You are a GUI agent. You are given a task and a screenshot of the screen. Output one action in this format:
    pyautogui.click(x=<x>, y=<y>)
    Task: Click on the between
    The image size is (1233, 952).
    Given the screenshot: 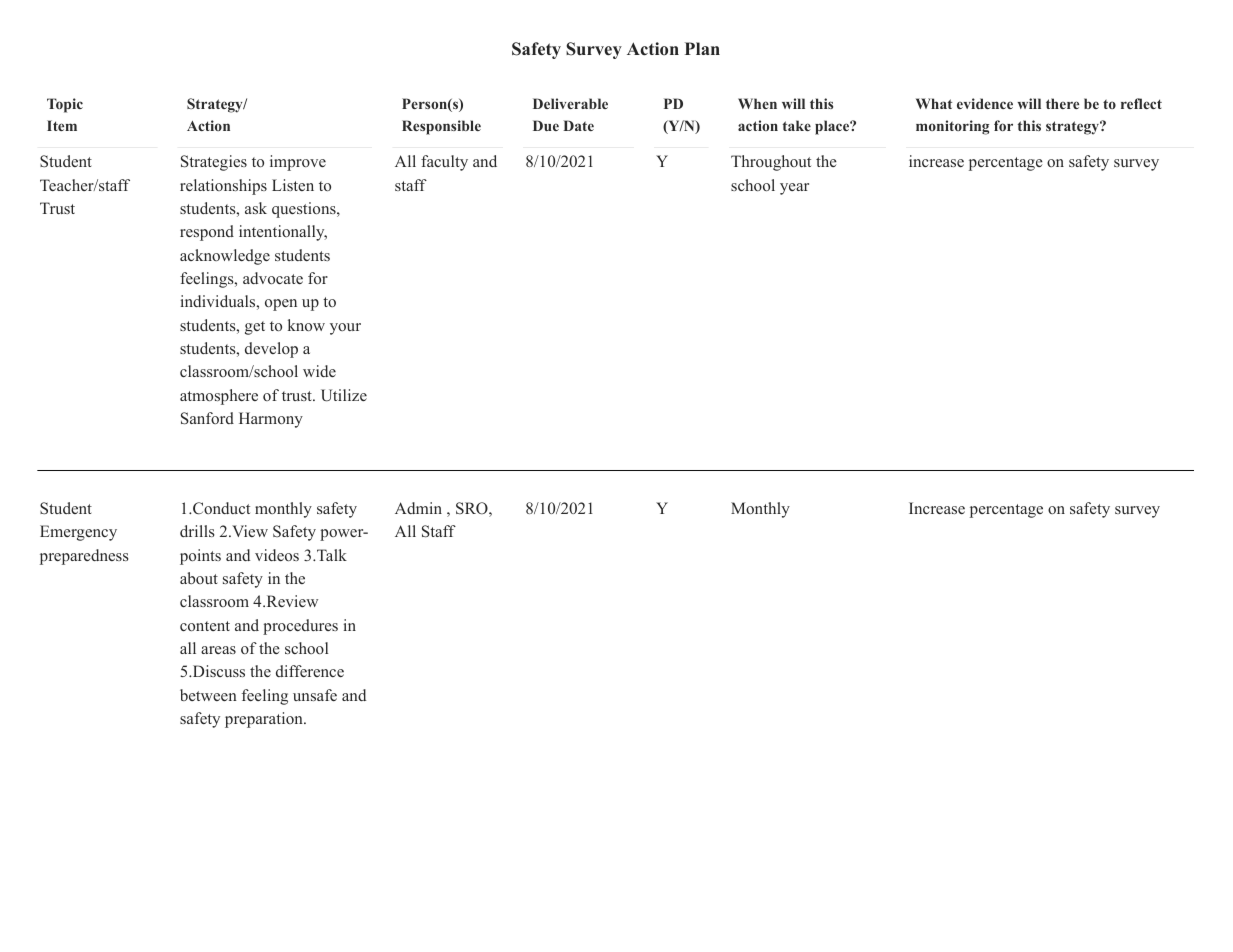 What is the action you would take?
    pyautogui.click(x=208, y=695)
